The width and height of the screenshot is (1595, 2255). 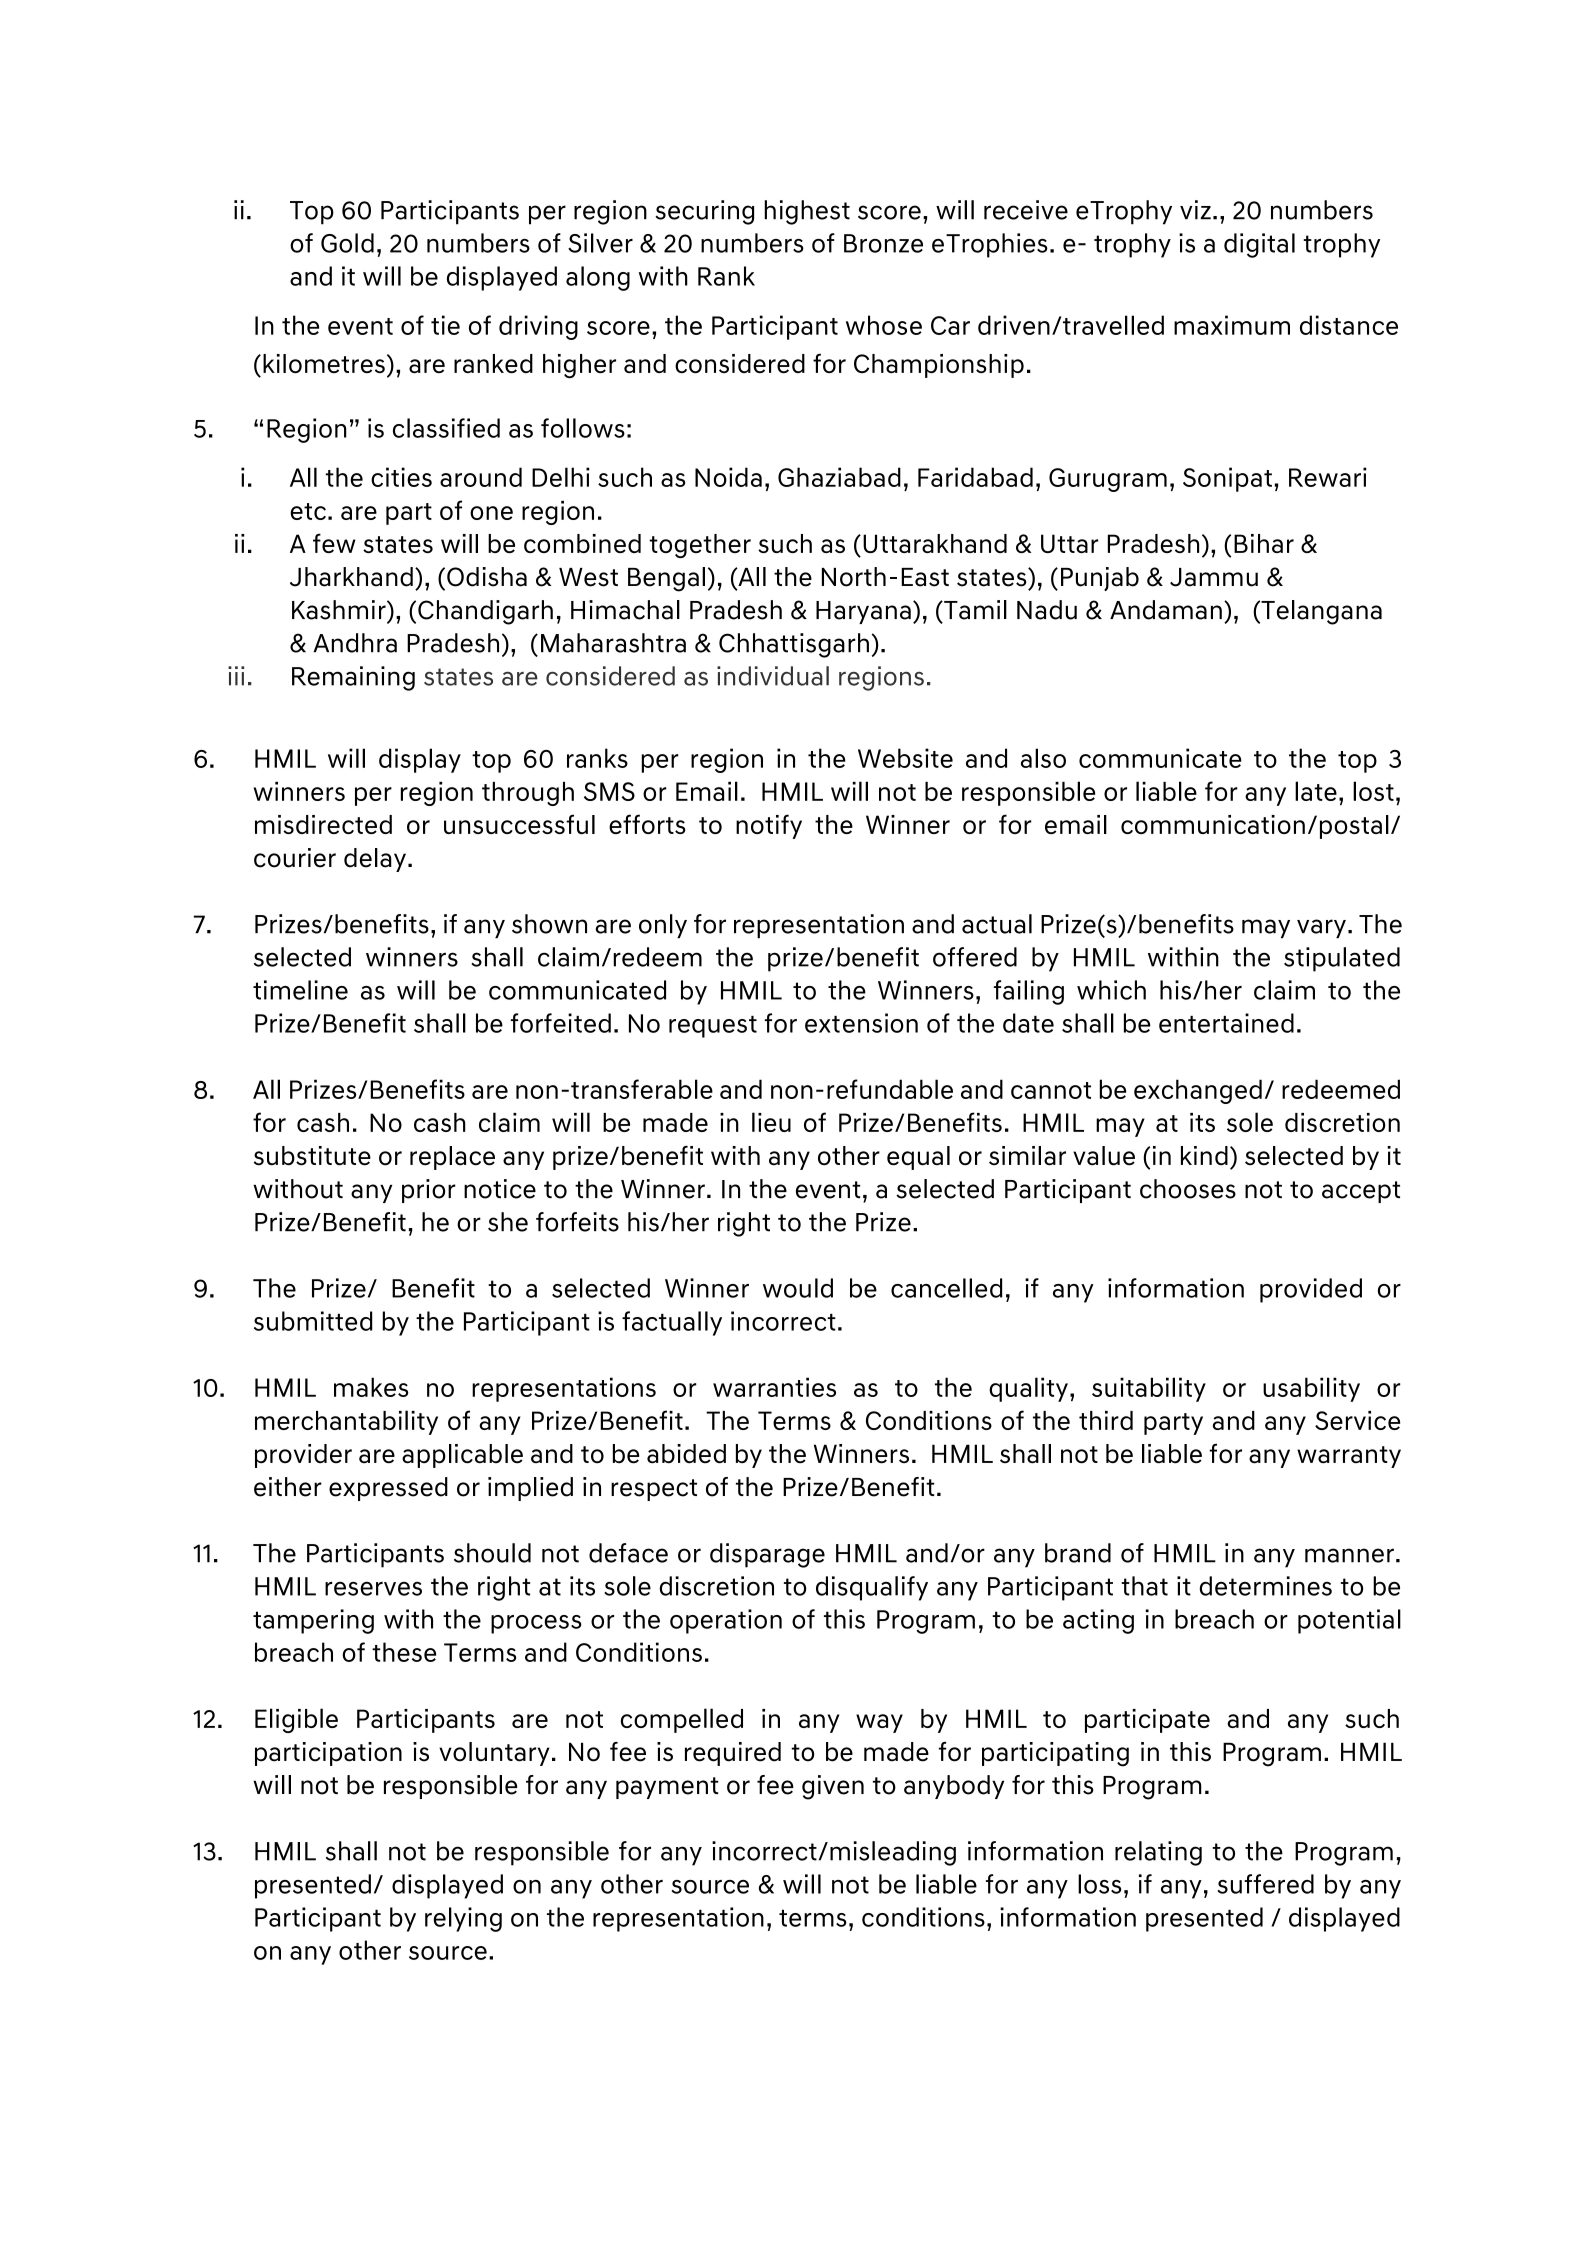 What do you see at coordinates (347, 243) in the screenshot?
I see `Gold` at bounding box center [347, 243].
